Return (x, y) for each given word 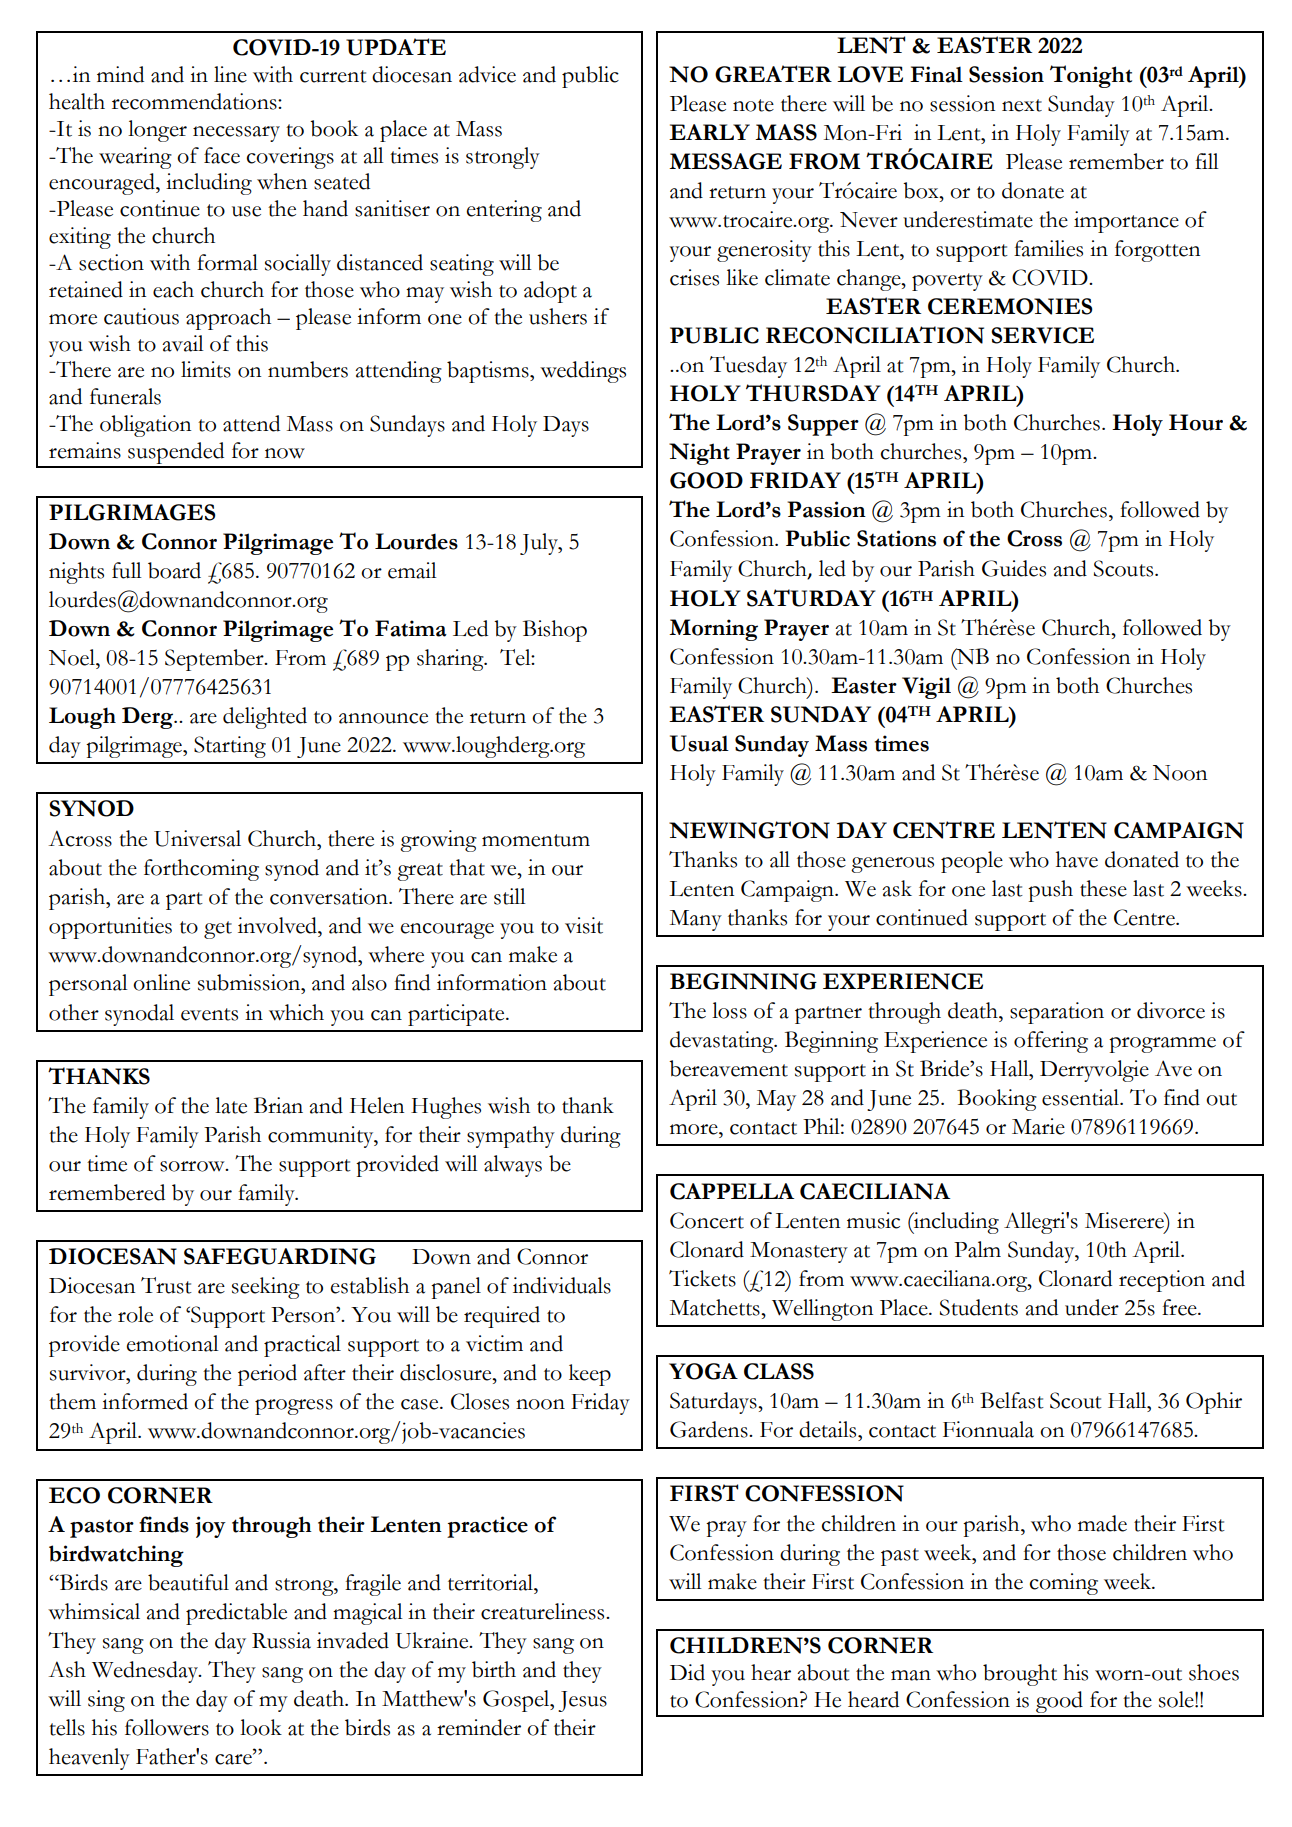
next (1022, 105)
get (218, 930)
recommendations (195, 101)
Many (696, 920)
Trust (166, 1285)
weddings (583, 372)
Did (687, 1672)
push (1050, 891)
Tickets (702, 1278)
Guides (1014, 568)
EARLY (709, 132)
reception (1162, 1281)
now (285, 453)
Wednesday (146, 1672)
